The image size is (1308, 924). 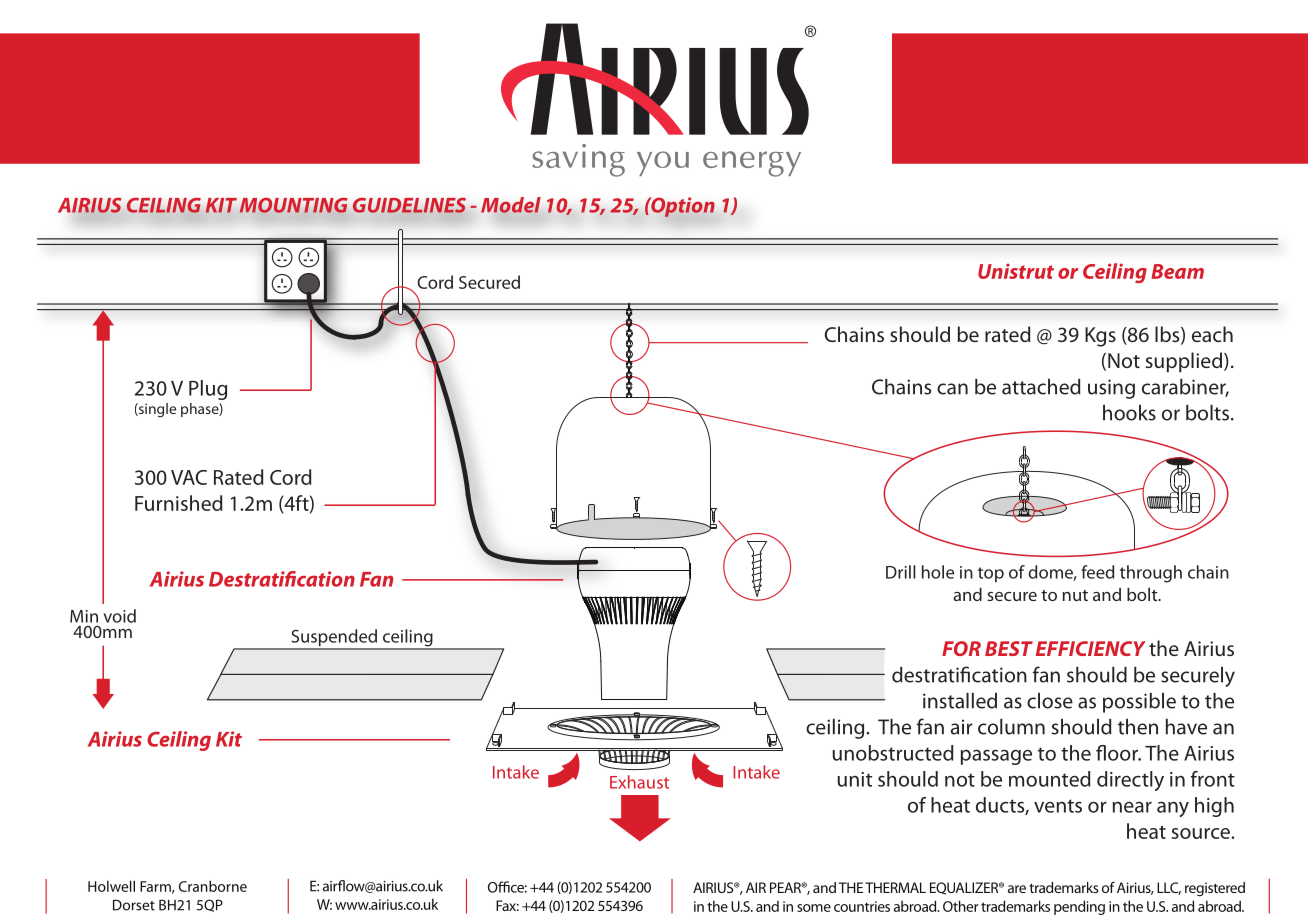 What do you see at coordinates (134, 905) in the screenshot?
I see `Dorset` at bounding box center [134, 905].
